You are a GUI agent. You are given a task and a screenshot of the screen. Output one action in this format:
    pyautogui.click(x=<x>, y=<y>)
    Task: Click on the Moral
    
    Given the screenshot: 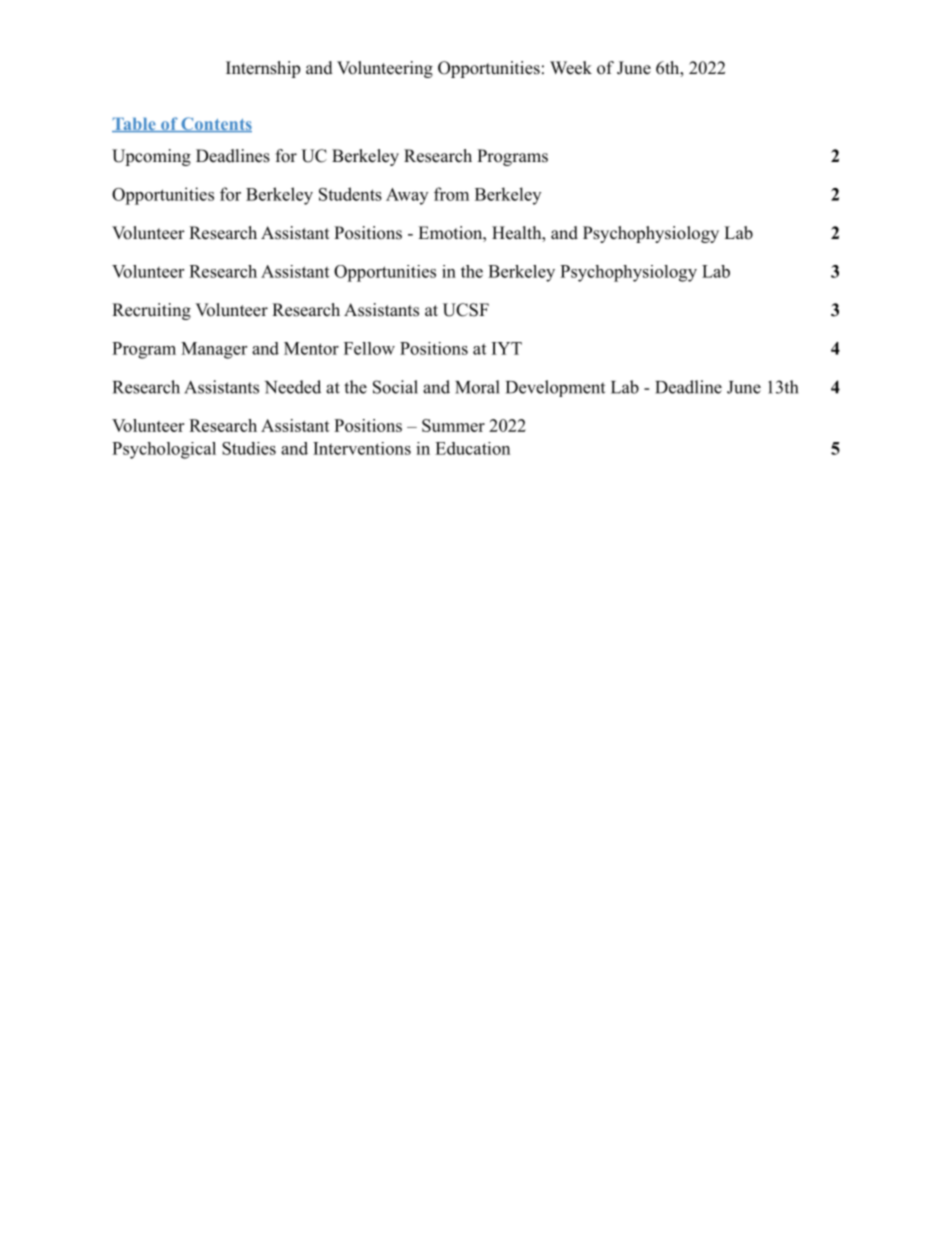 What is the action you would take?
    pyautogui.click(x=477, y=387)
